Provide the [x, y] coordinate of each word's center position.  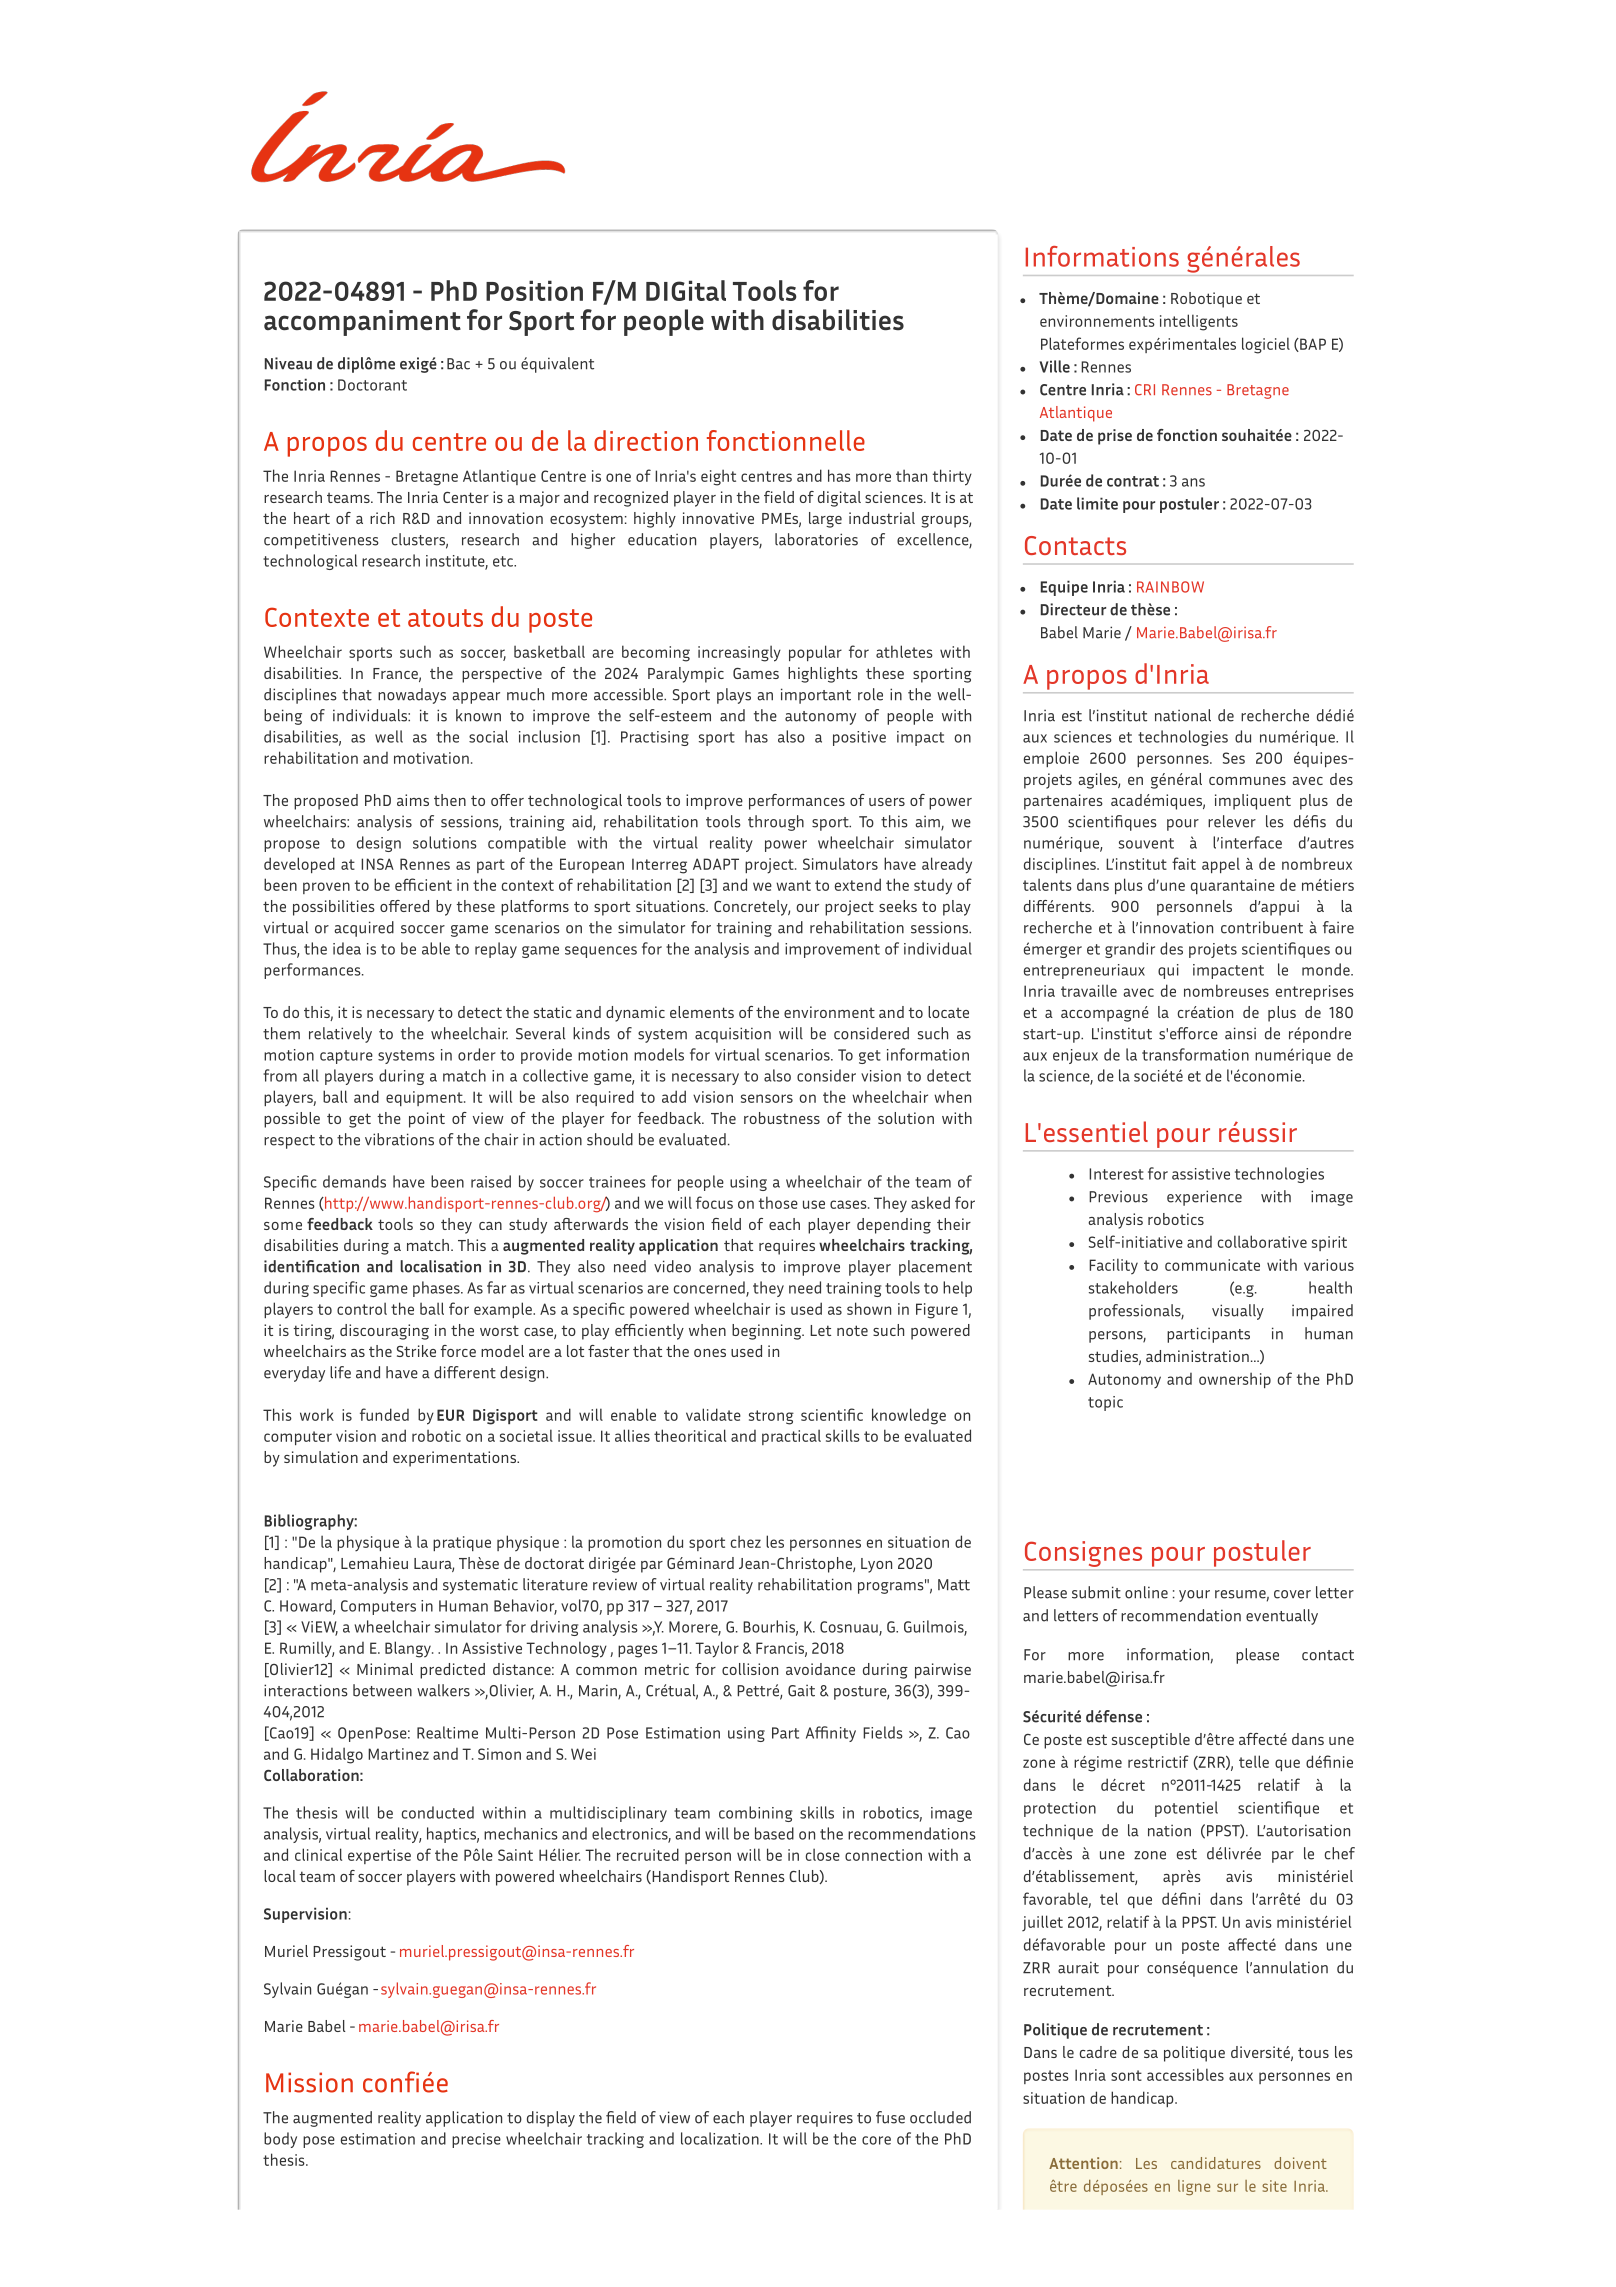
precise [476, 2140]
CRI [1145, 390]
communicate [1212, 1265]
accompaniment [362, 323]
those [778, 1202]
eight [718, 477]
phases [437, 1289]
